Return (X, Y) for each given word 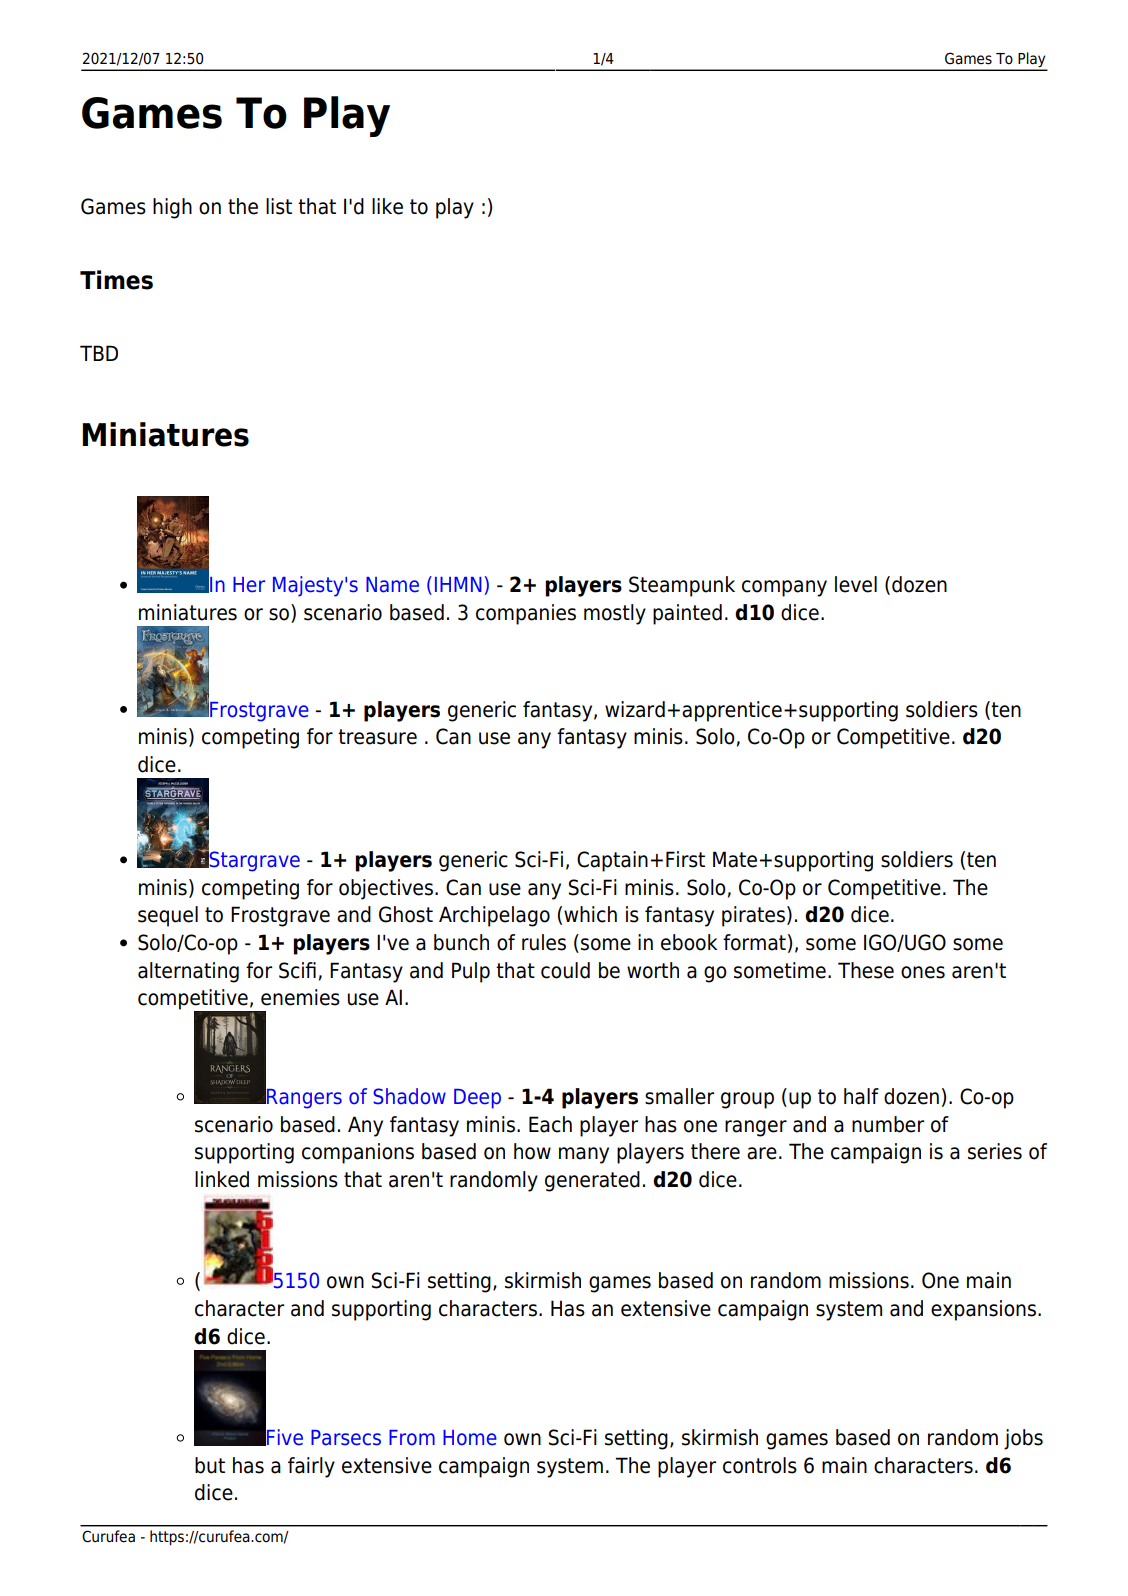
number (888, 1124)
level (856, 584)
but (210, 1465)
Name (392, 585)
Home (470, 1438)
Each (550, 1124)
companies (526, 614)
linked (222, 1179)
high (172, 208)
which (590, 914)
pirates (753, 916)
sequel (168, 916)
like (387, 206)
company (784, 588)
